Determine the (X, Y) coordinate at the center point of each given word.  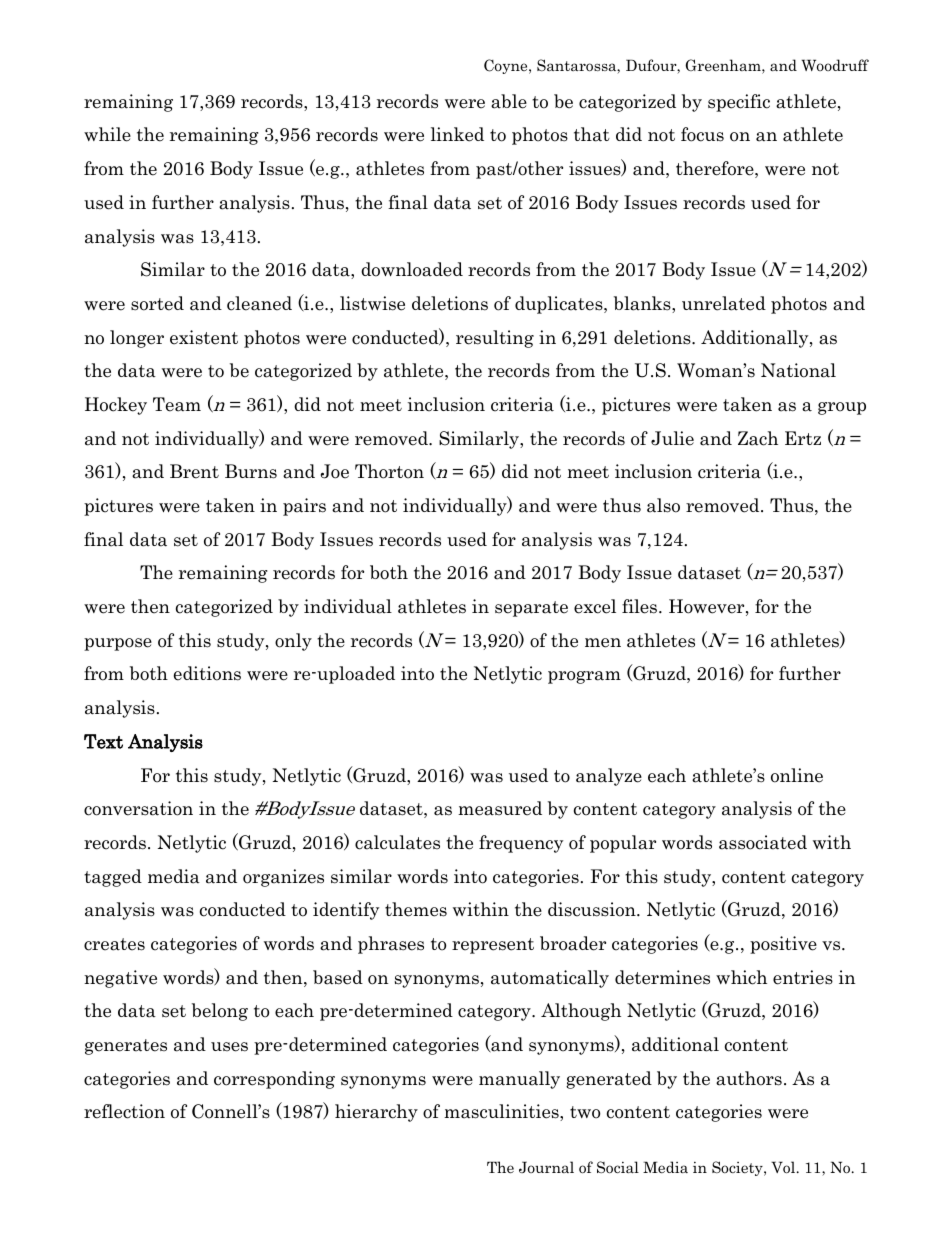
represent (493, 946)
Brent (194, 471)
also (663, 505)
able (509, 101)
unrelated (724, 303)
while (107, 134)
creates (114, 944)
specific (739, 103)
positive (783, 945)
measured (500, 808)
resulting (495, 339)
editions (207, 673)
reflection (124, 1111)
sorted (157, 303)
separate (531, 609)
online (797, 775)
